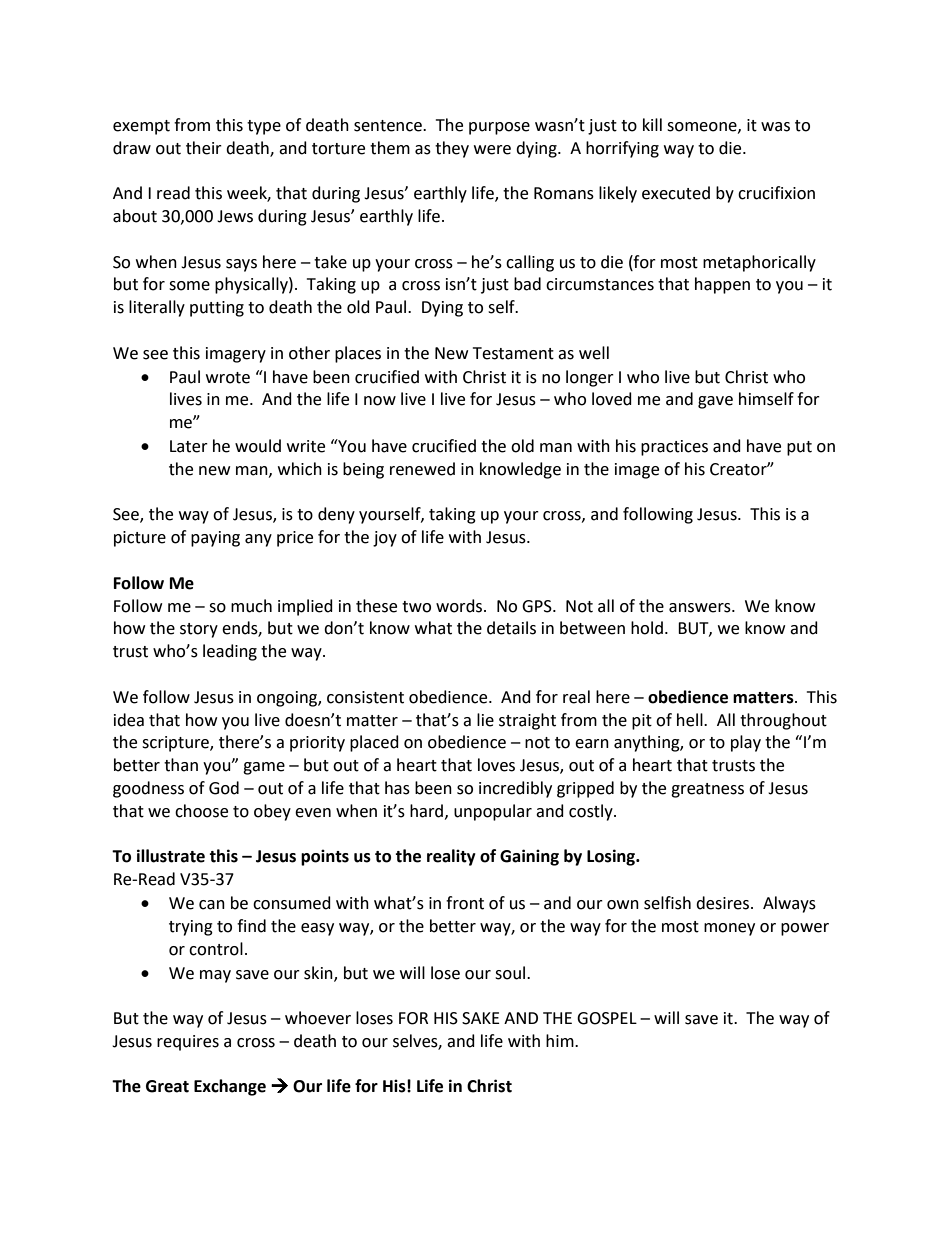 Image resolution: width=952 pixels, height=1233 pixels. I want to click on executed, so click(676, 193).
